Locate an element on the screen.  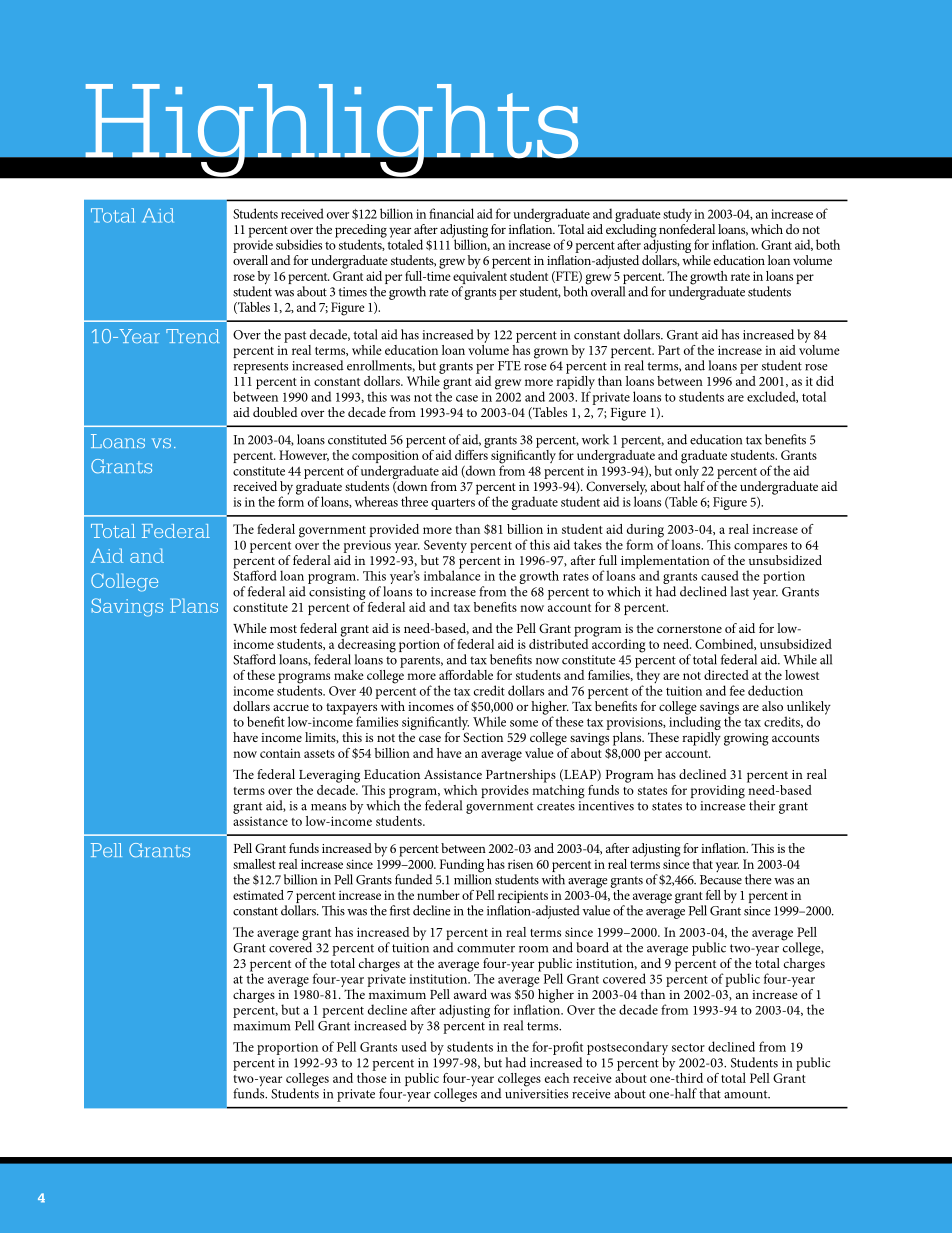
distributed is located at coordinates (559, 642).
